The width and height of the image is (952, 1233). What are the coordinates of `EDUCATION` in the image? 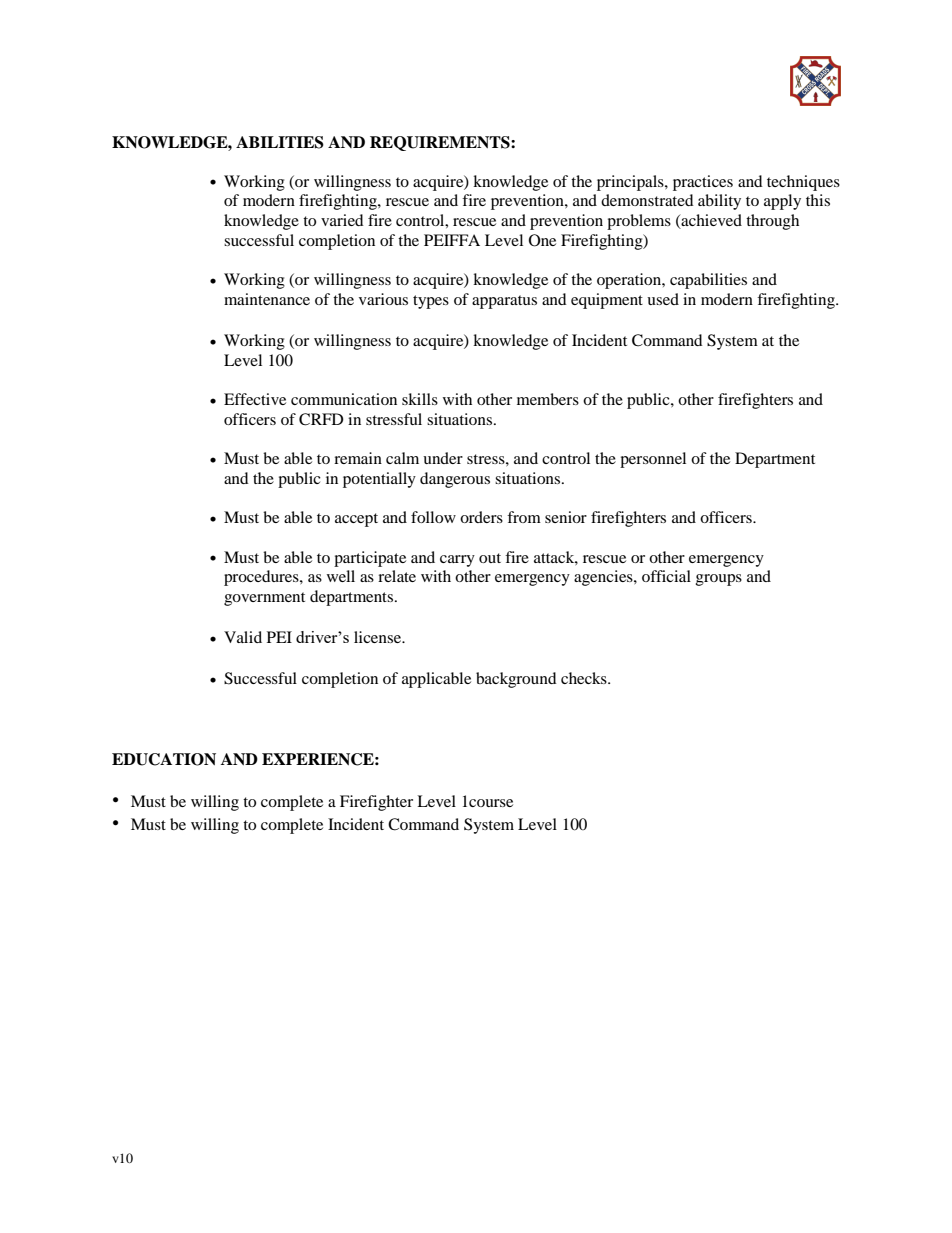 It's located at (164, 759).
